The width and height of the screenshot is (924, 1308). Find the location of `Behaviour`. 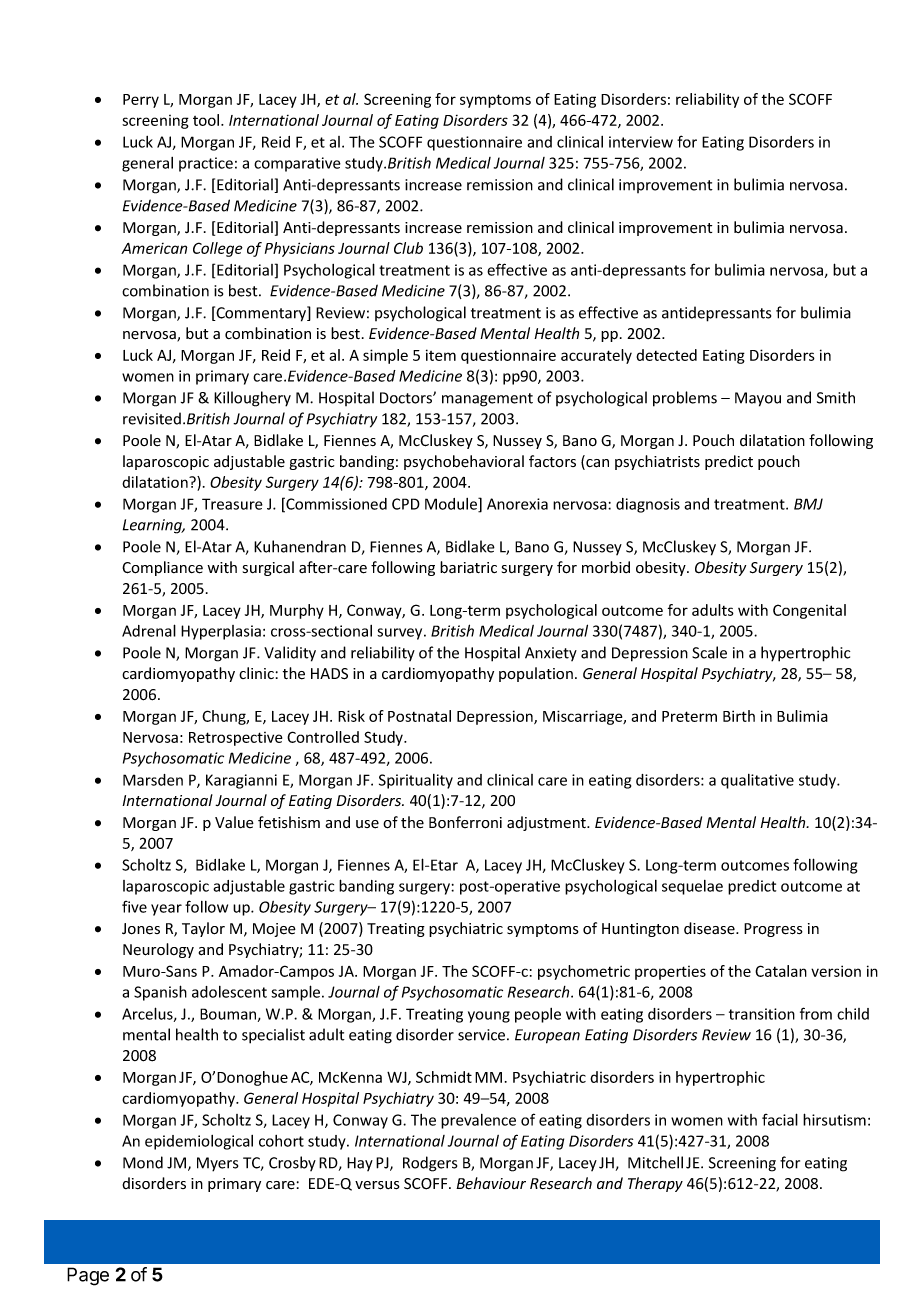

Behaviour is located at coordinates (491, 1183).
